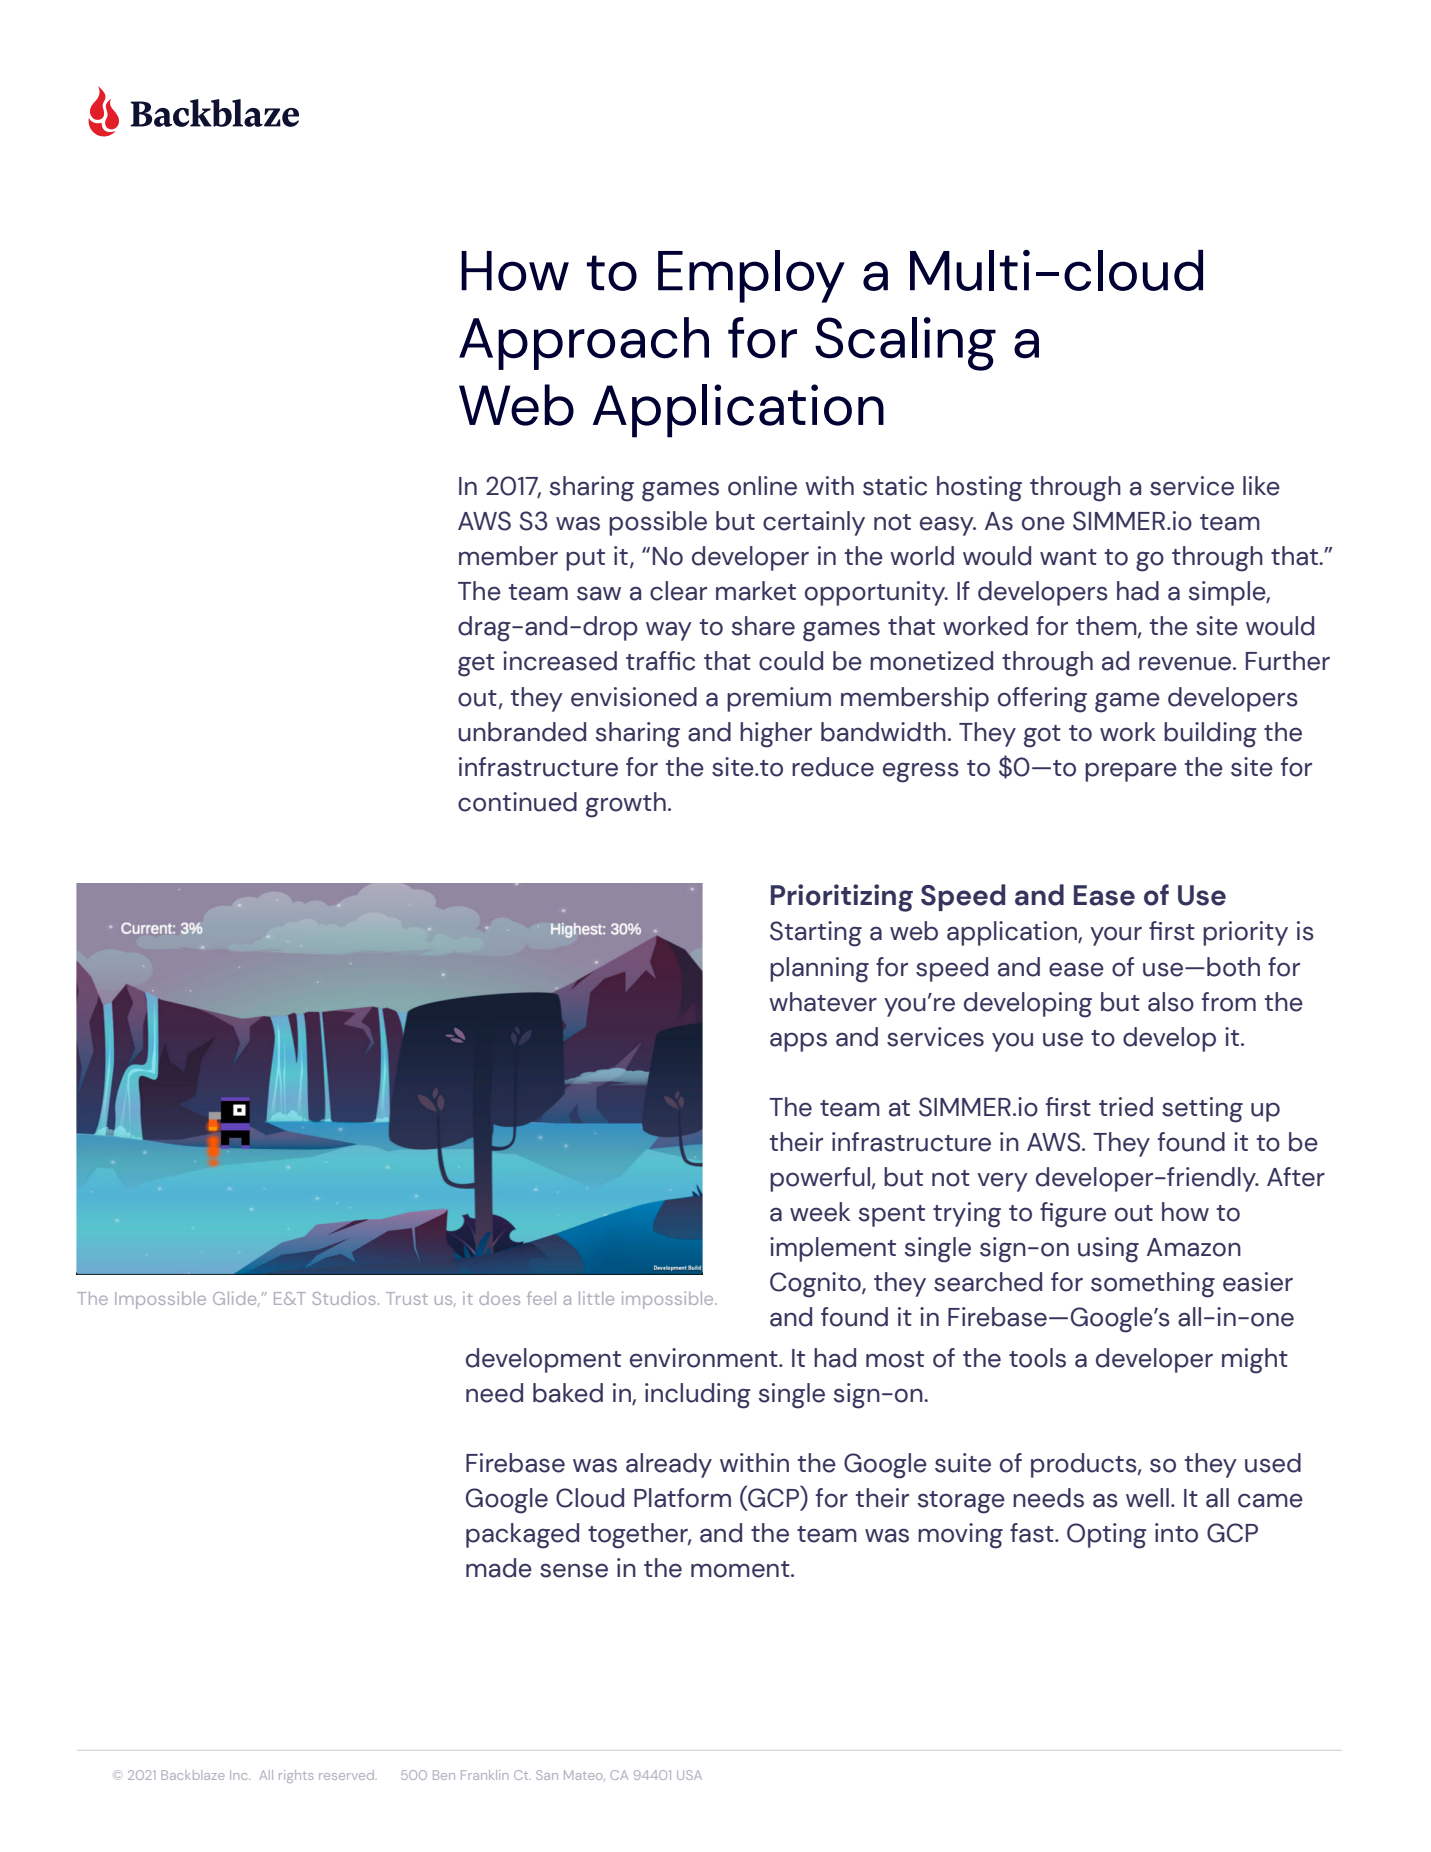 This screenshot has width=1431, height=1852. Describe the element at coordinates (751, 276) in the screenshot. I see `Employ` at that location.
